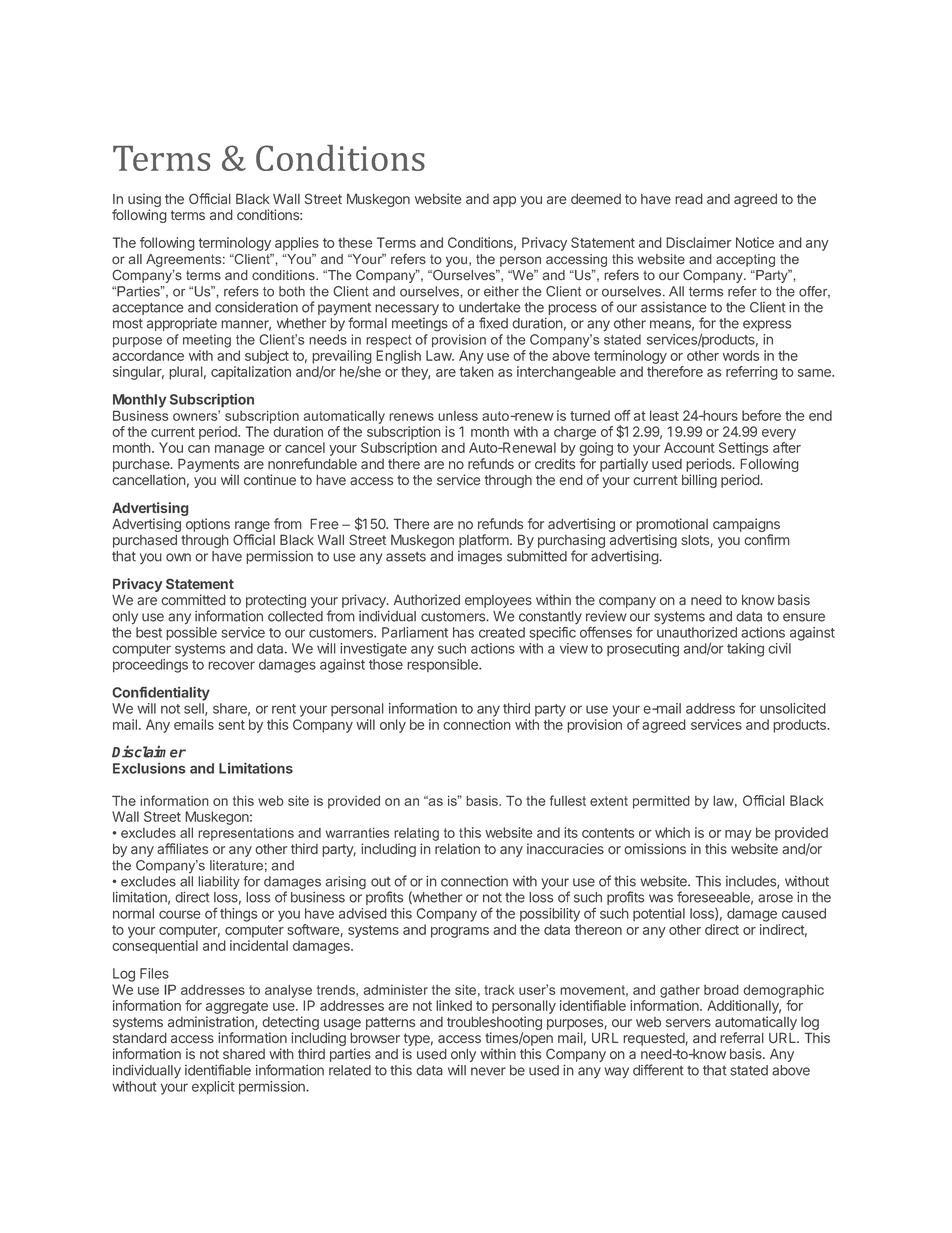 Image resolution: width=952 pixels, height=1233 pixels. I want to click on taking, so click(745, 650).
